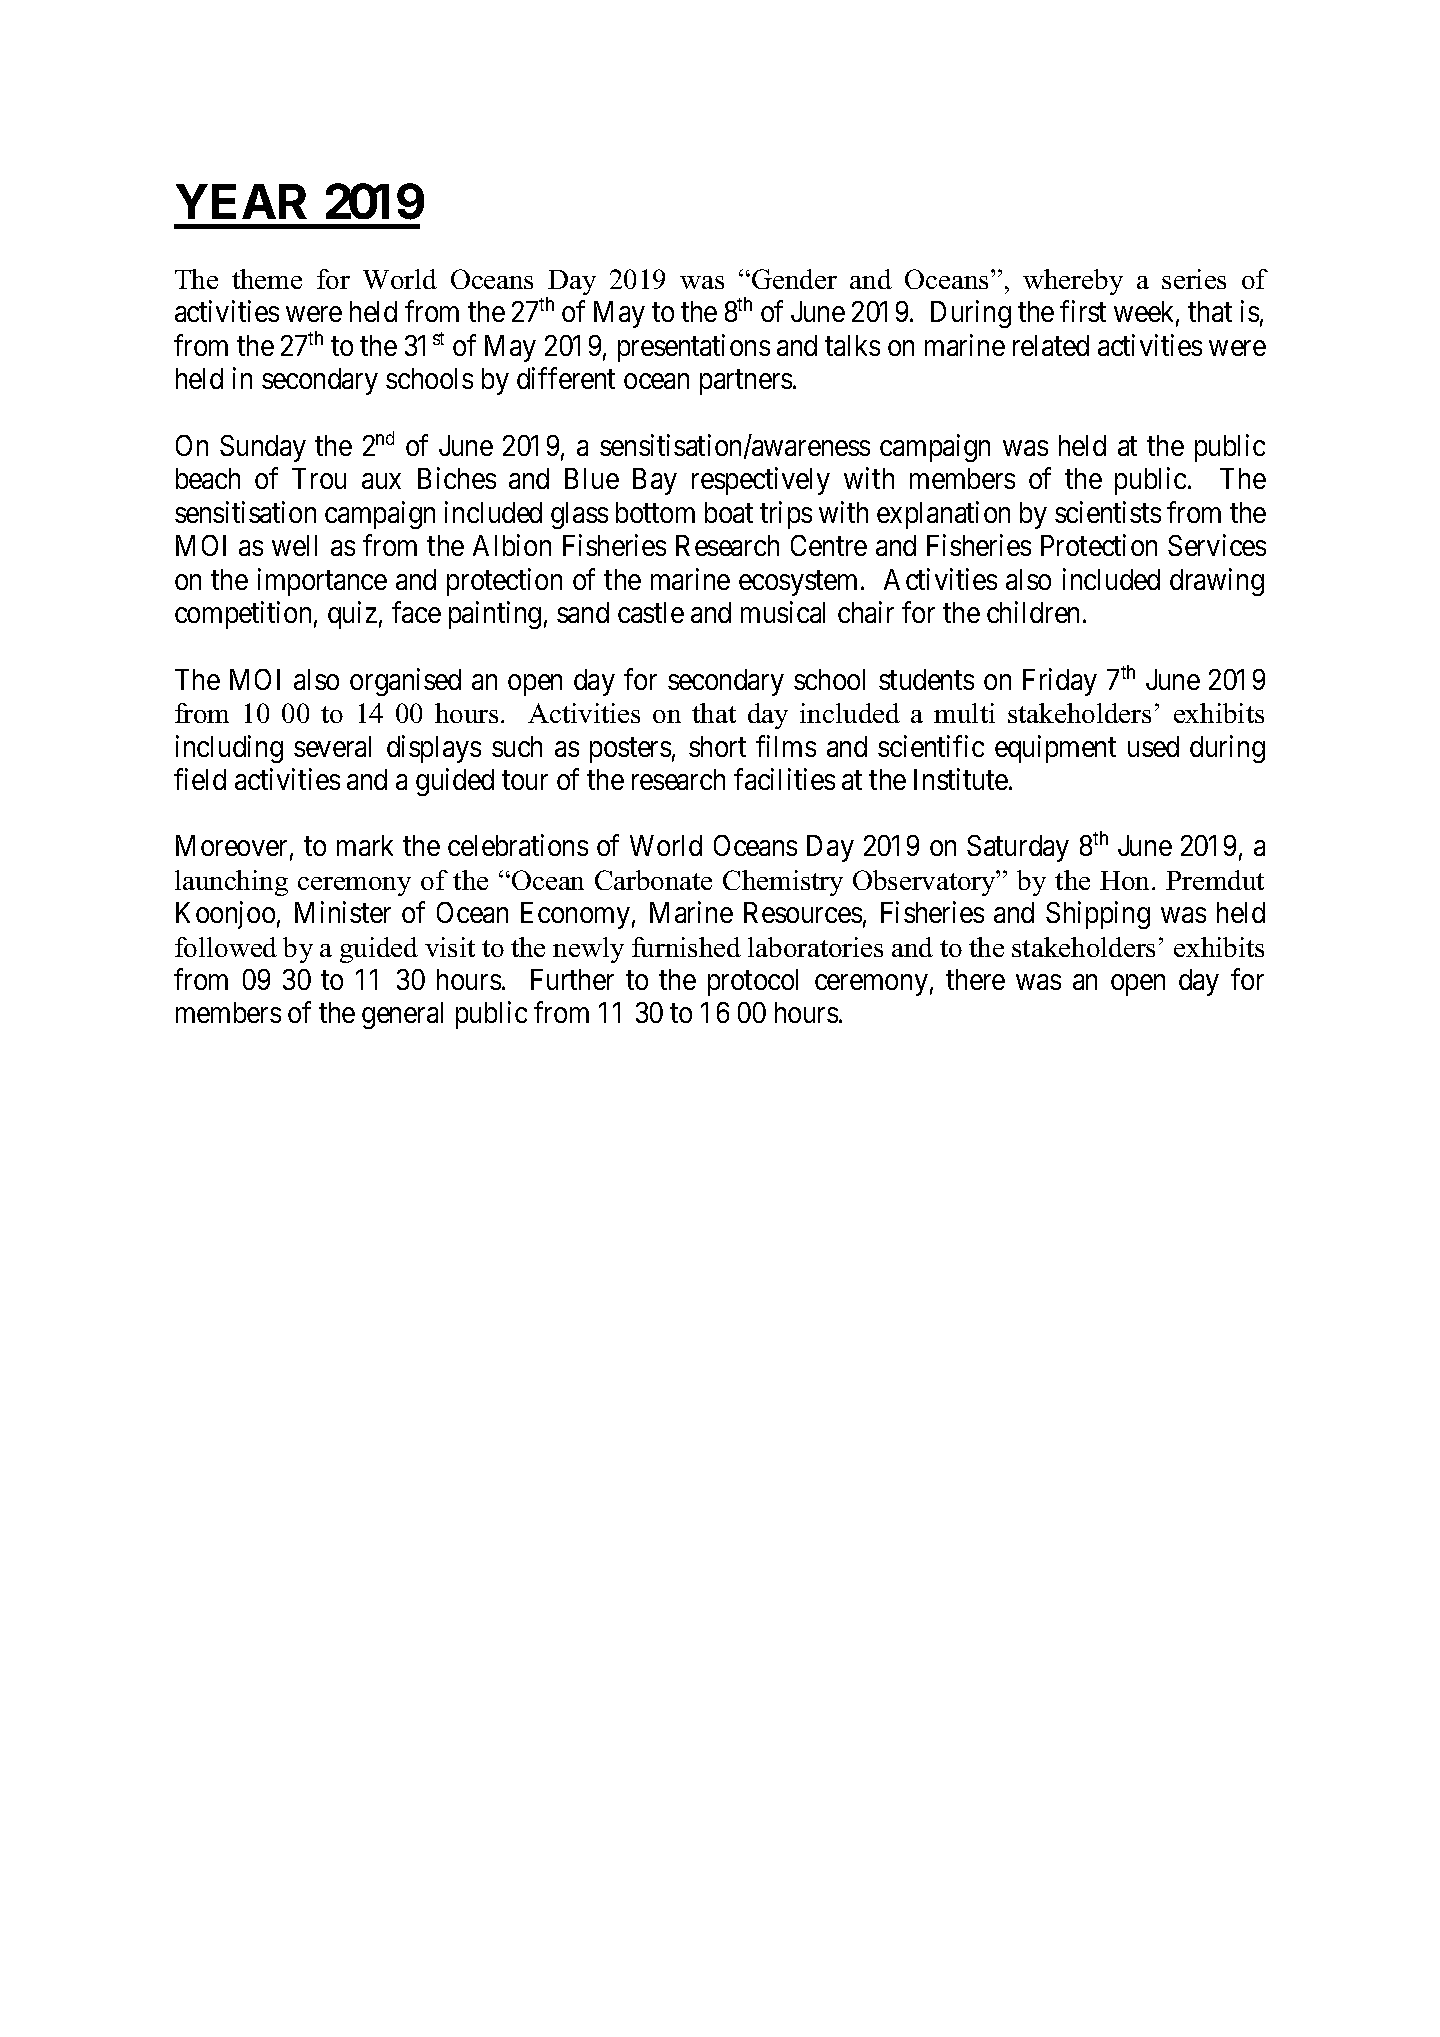 The height and width of the image is (2037, 1440). Describe the element at coordinates (746, 382) in the image. I see `partners` at that location.
